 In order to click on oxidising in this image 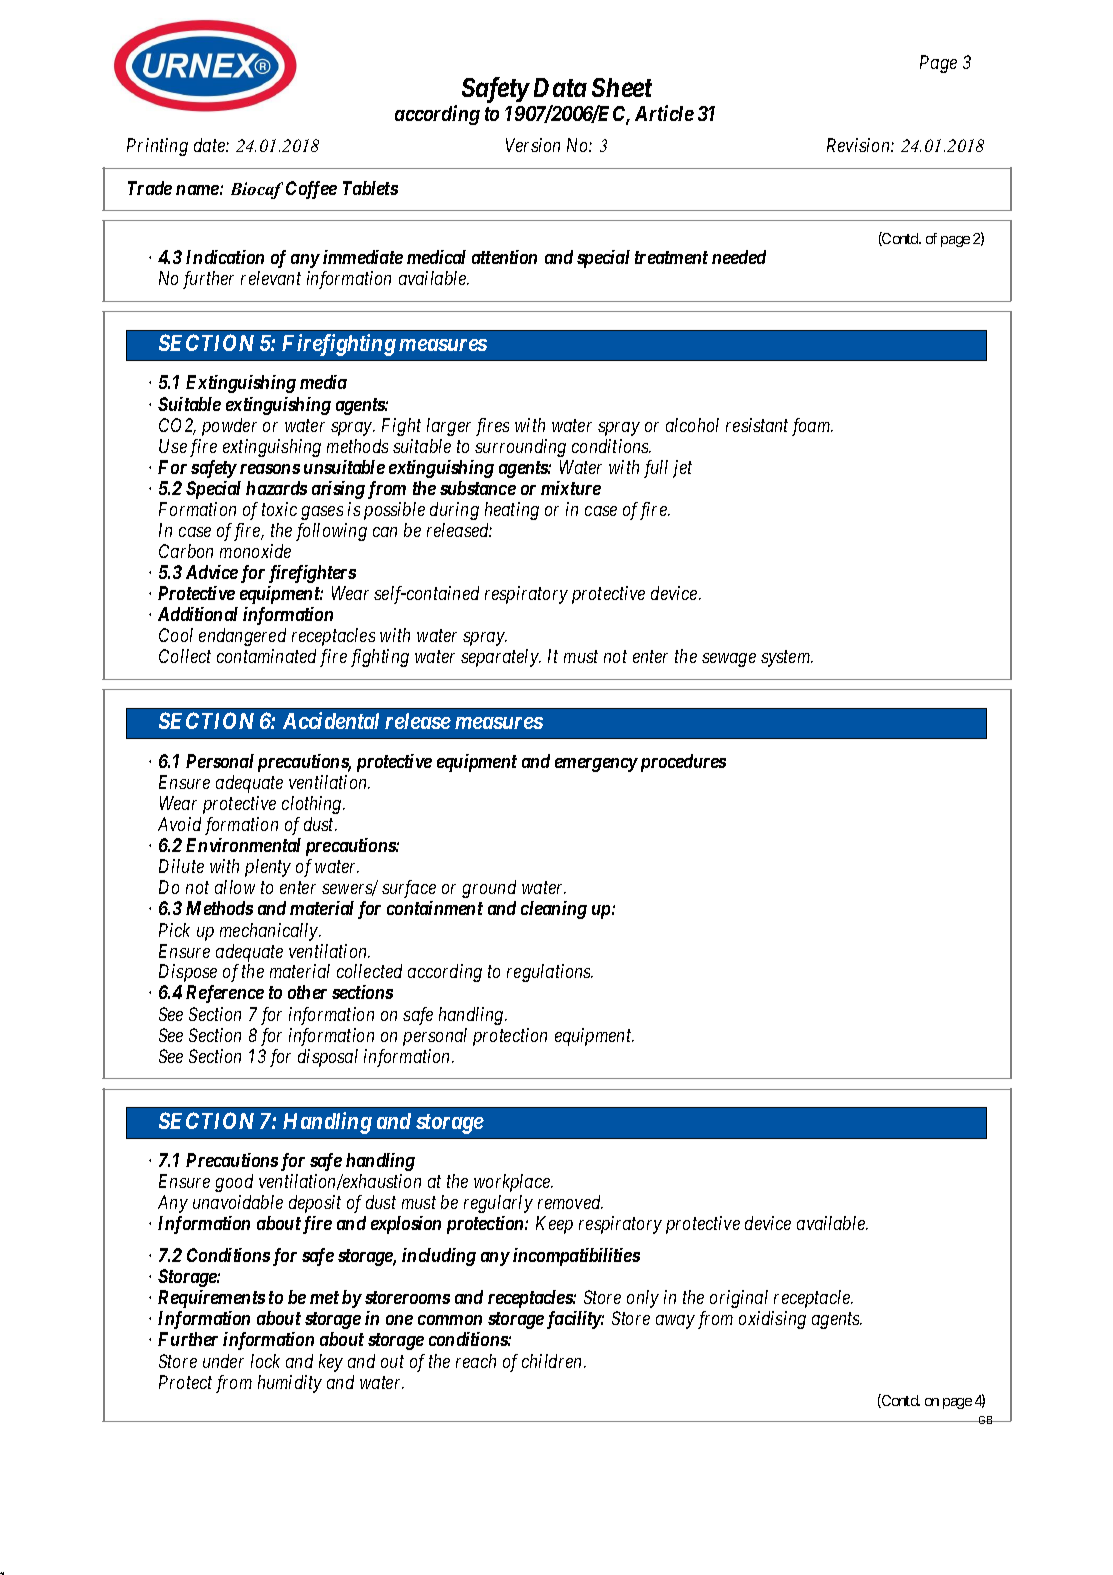, I will do `click(772, 1320)`.
